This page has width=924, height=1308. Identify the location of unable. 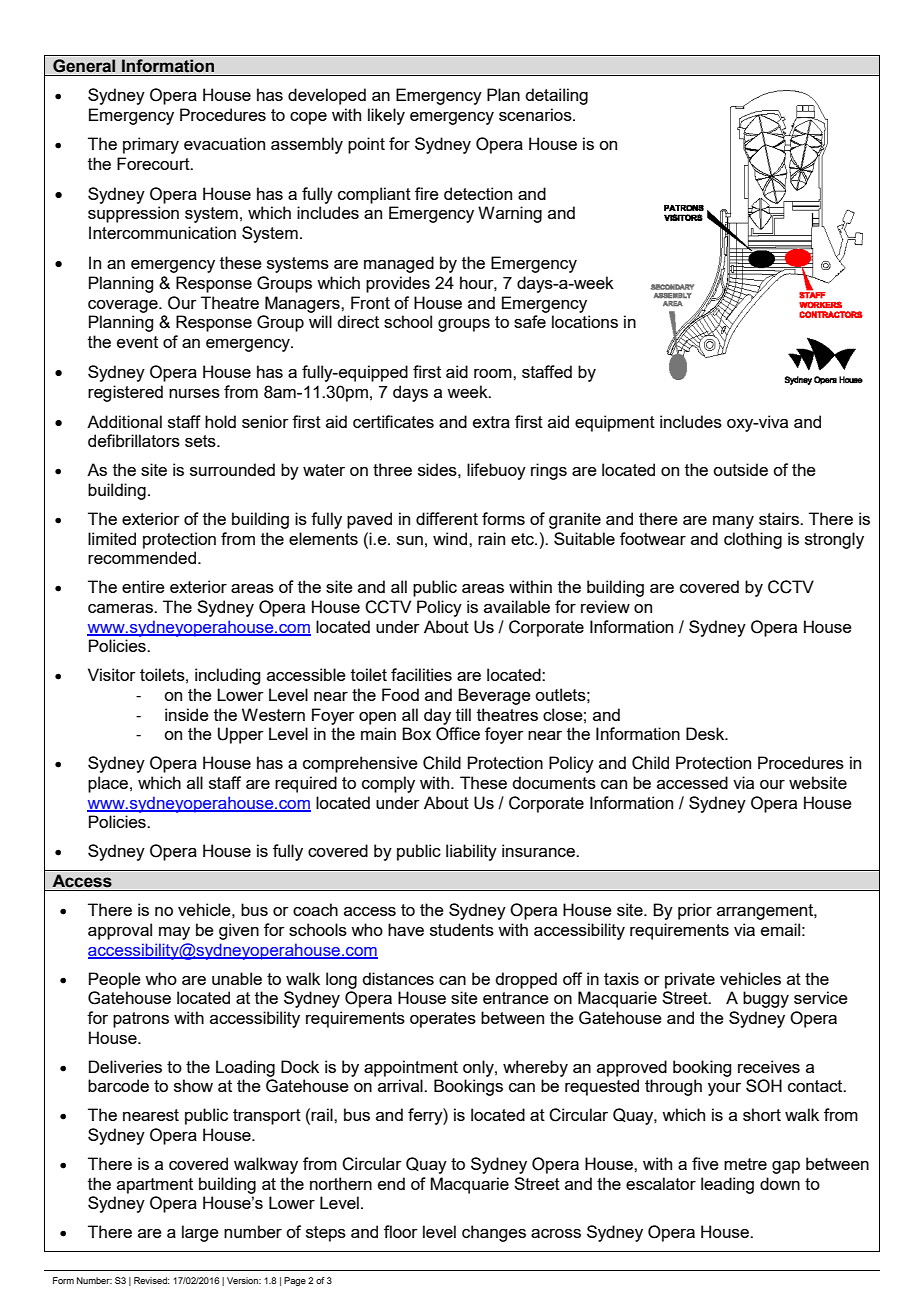
(237, 978).
